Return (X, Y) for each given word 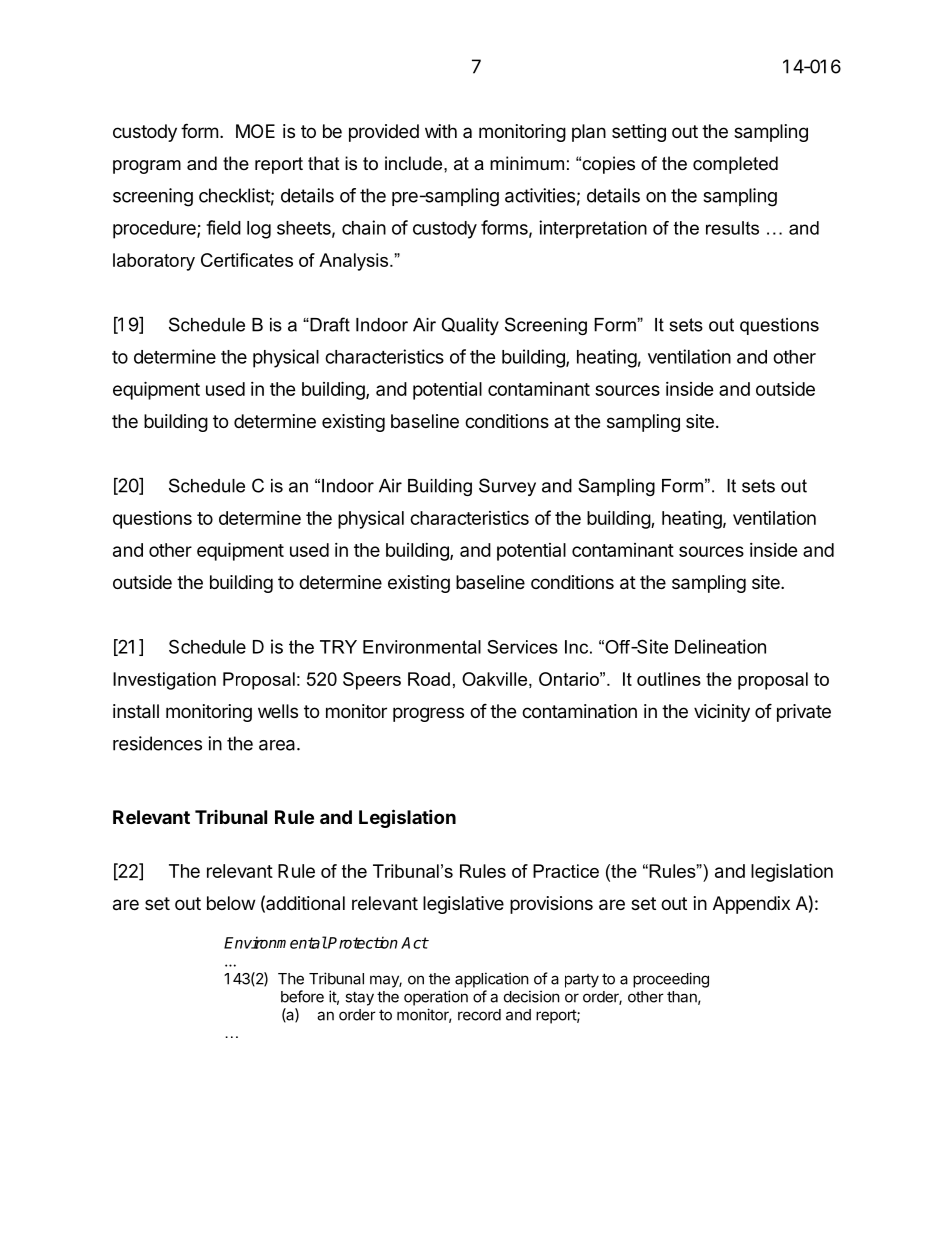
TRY (338, 647)
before (302, 996)
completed (735, 165)
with (441, 131)
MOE (255, 131)
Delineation (720, 646)
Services (522, 647)
